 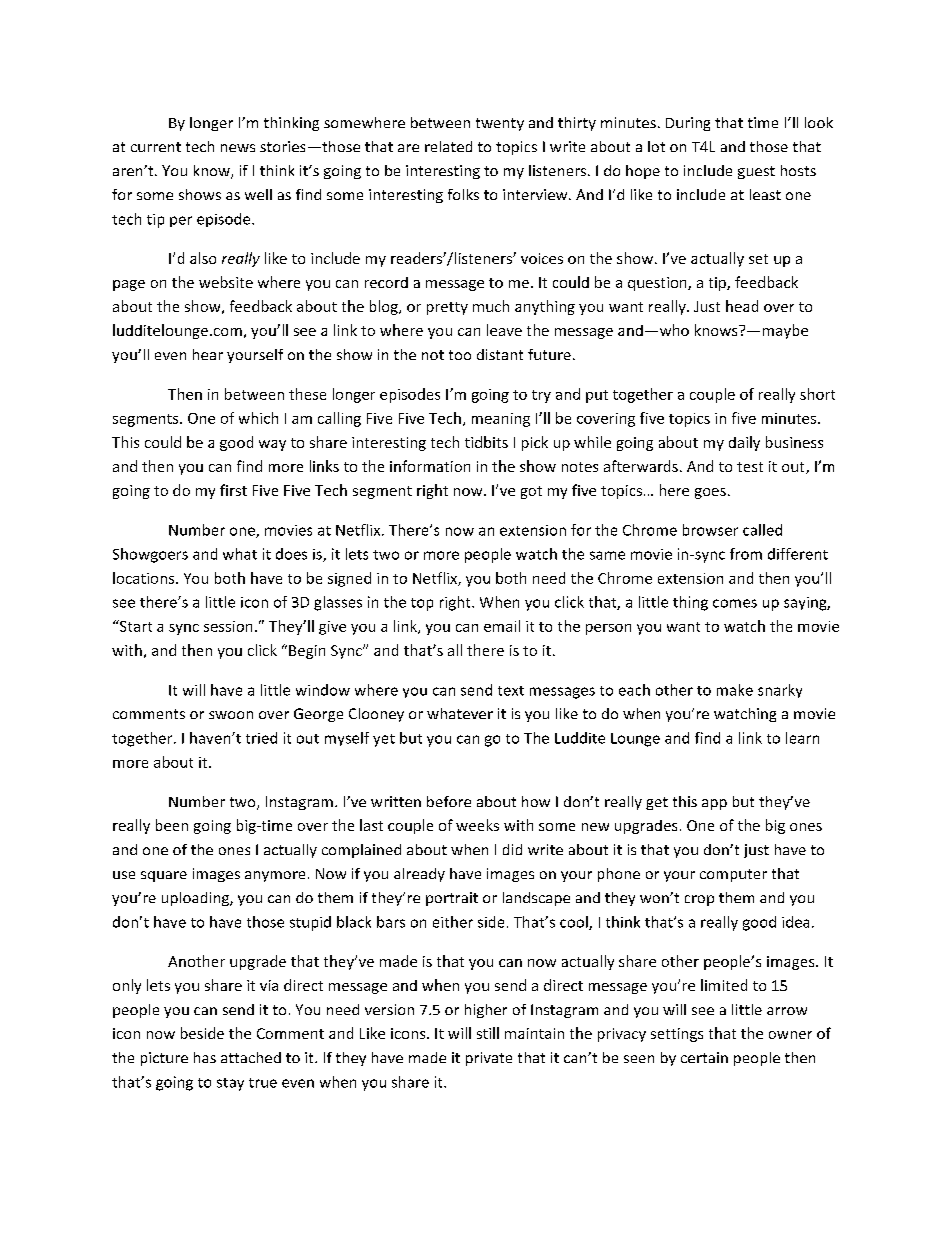 I want to click on weeks, so click(x=477, y=825).
